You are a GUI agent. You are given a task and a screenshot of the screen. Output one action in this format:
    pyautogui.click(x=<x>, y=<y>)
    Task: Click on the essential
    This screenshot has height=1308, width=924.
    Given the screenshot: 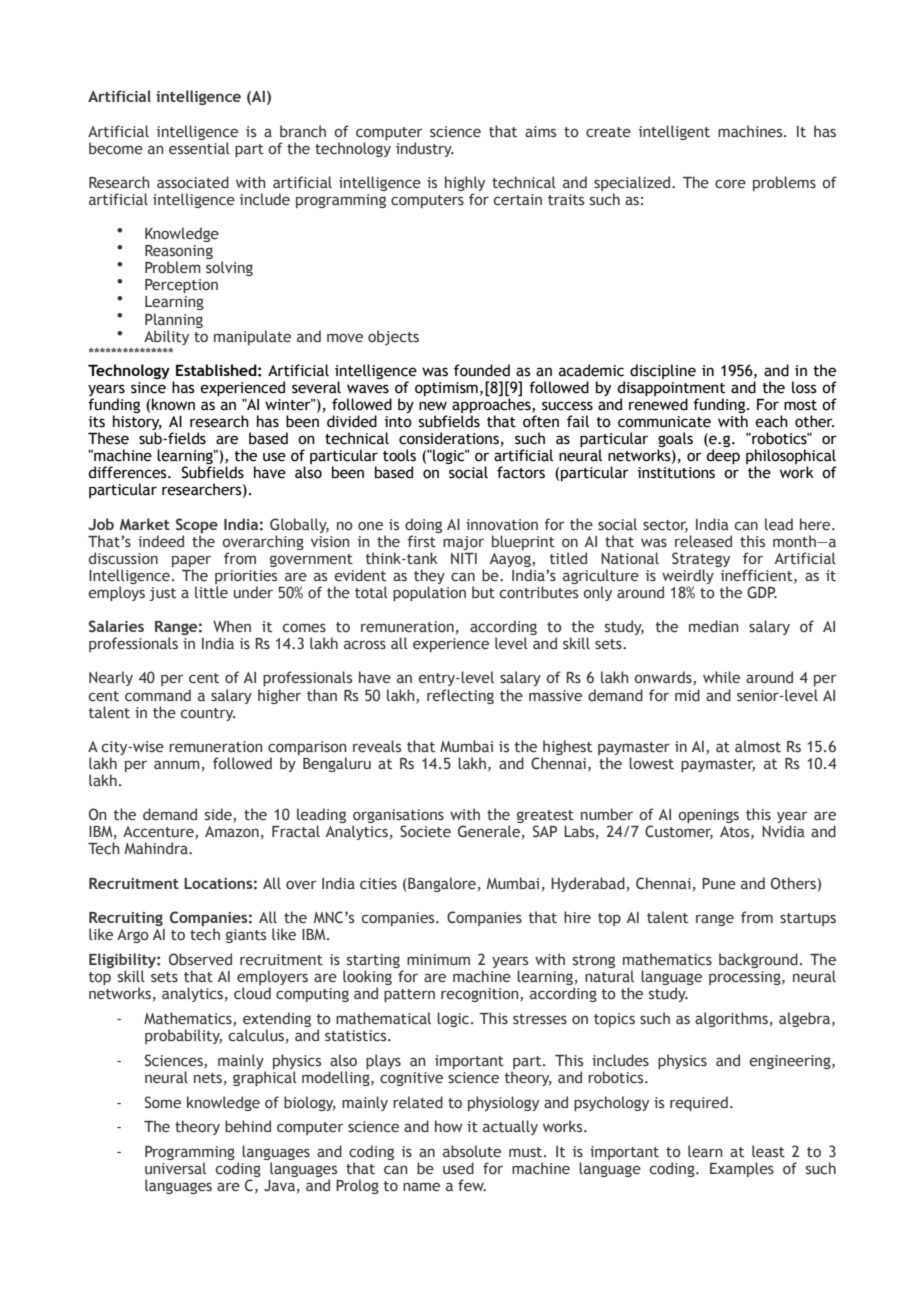 What is the action you would take?
    pyautogui.click(x=199, y=148)
